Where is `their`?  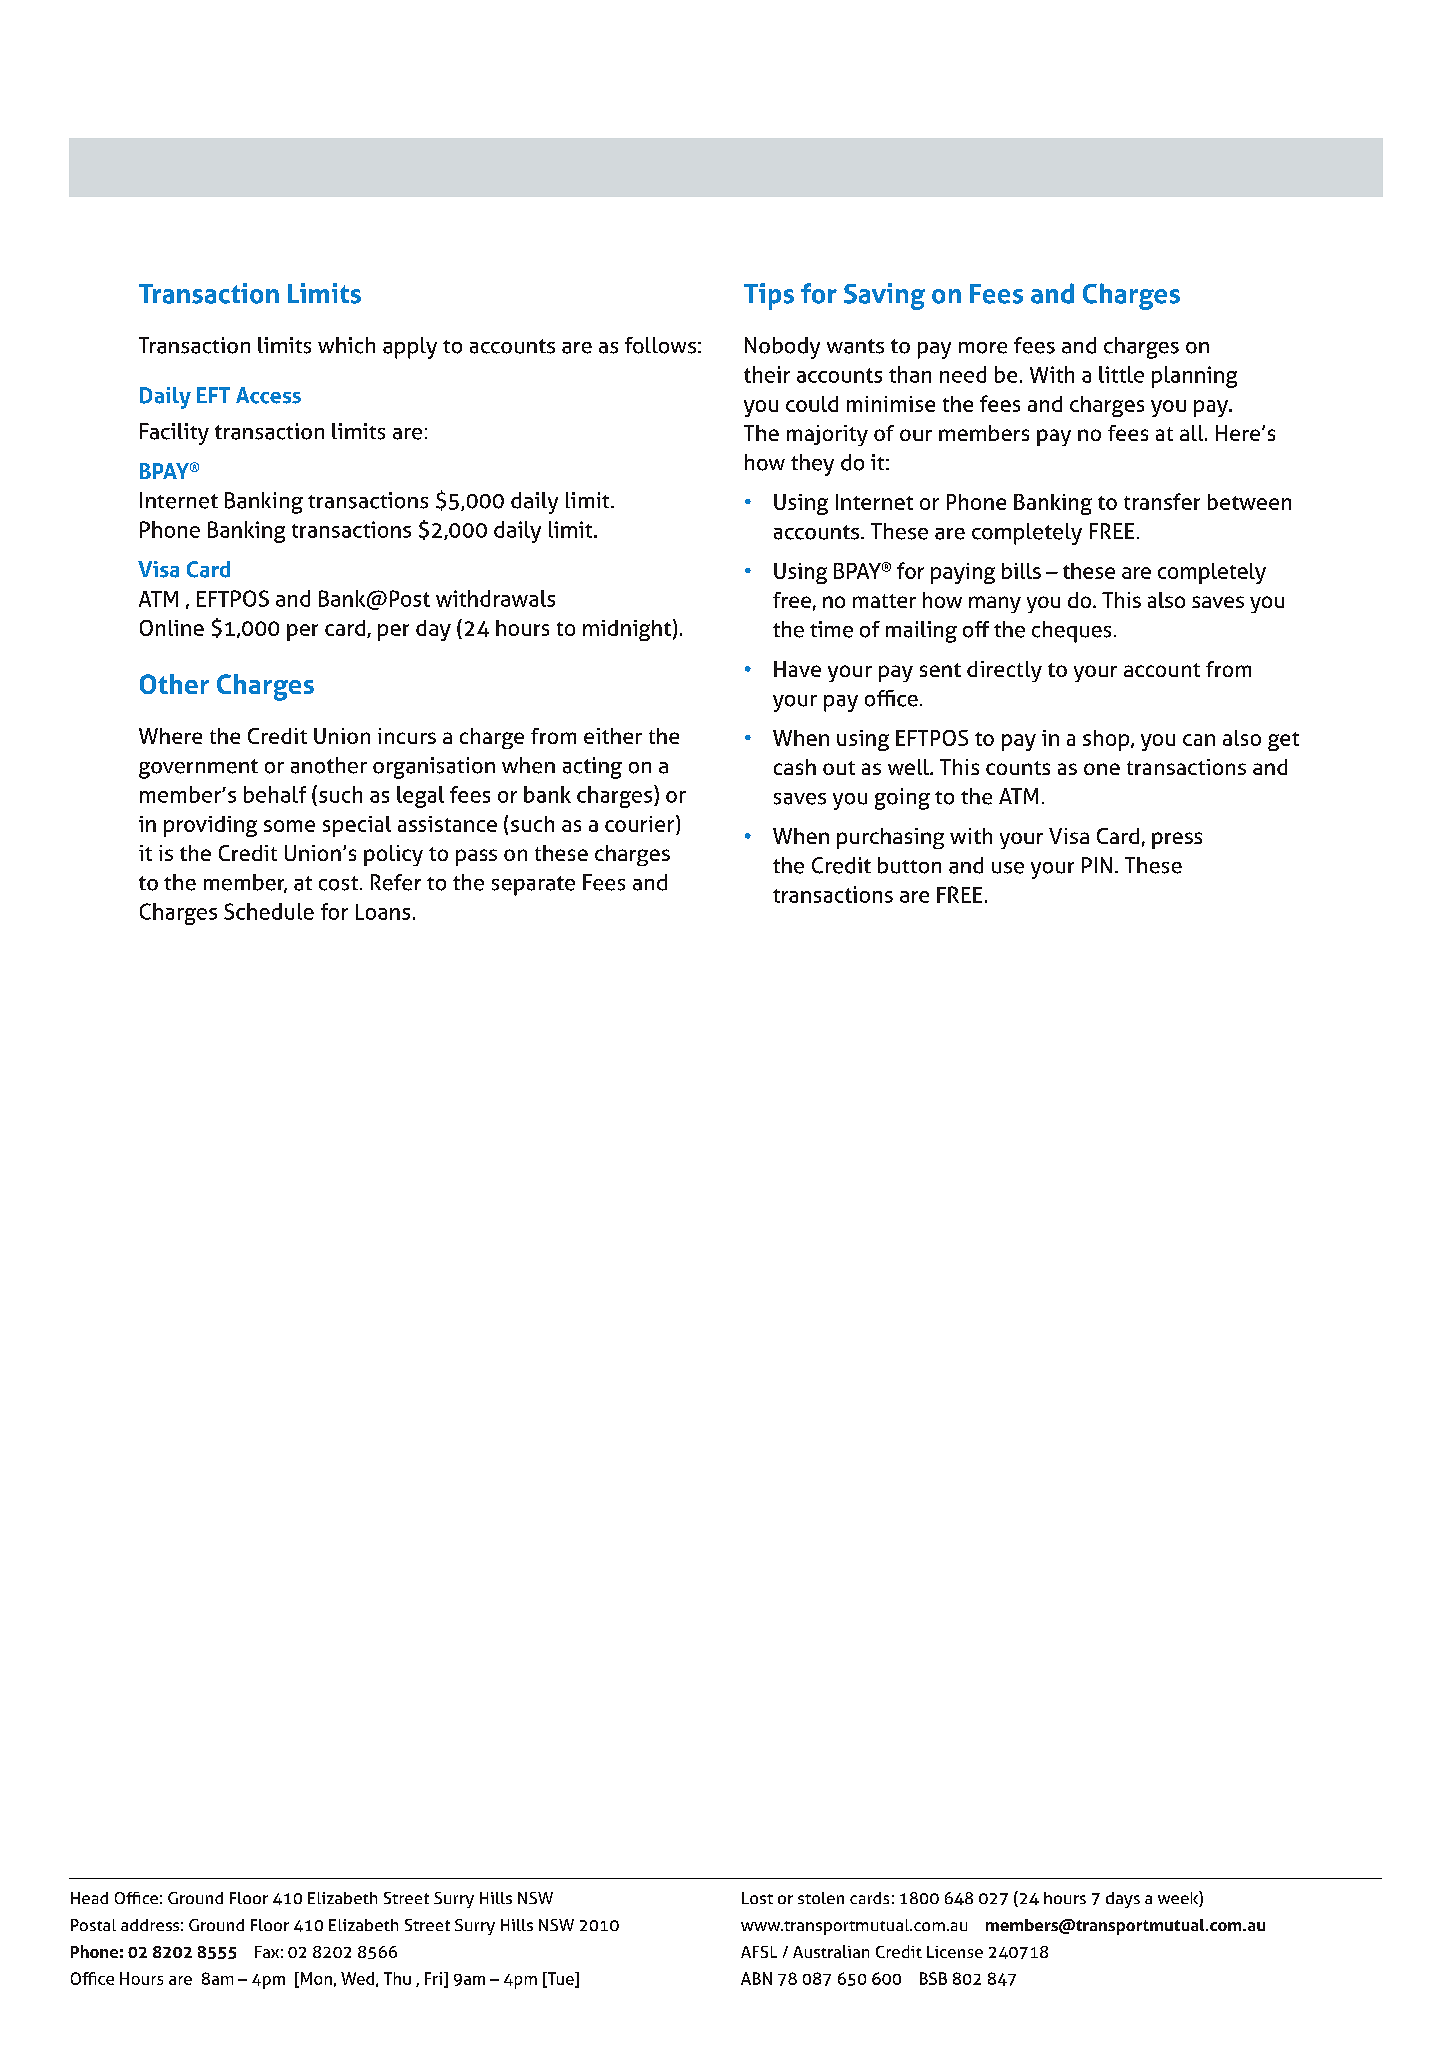
their is located at coordinates (767, 374).
